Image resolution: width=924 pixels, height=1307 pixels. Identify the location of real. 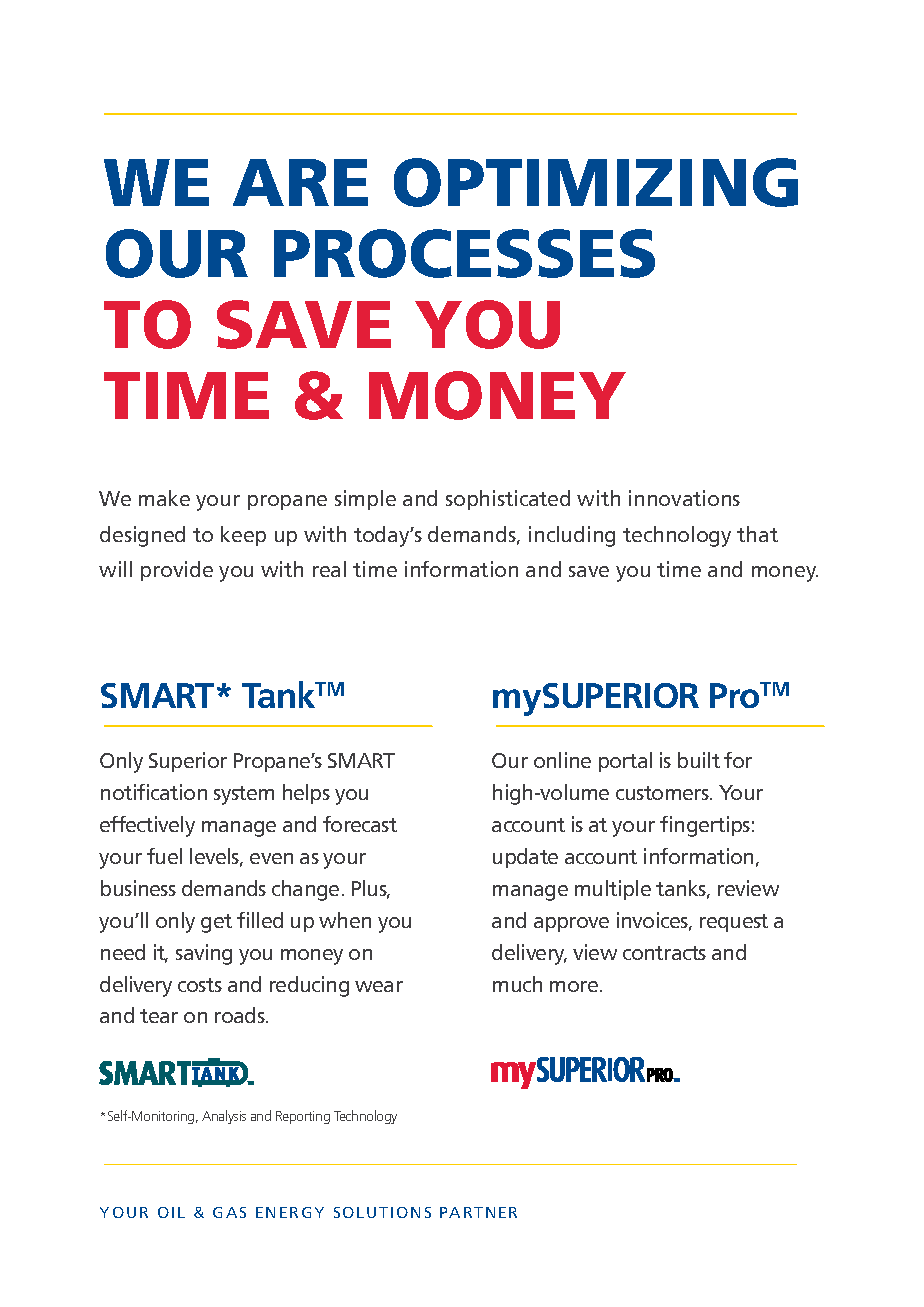
(329, 569).
